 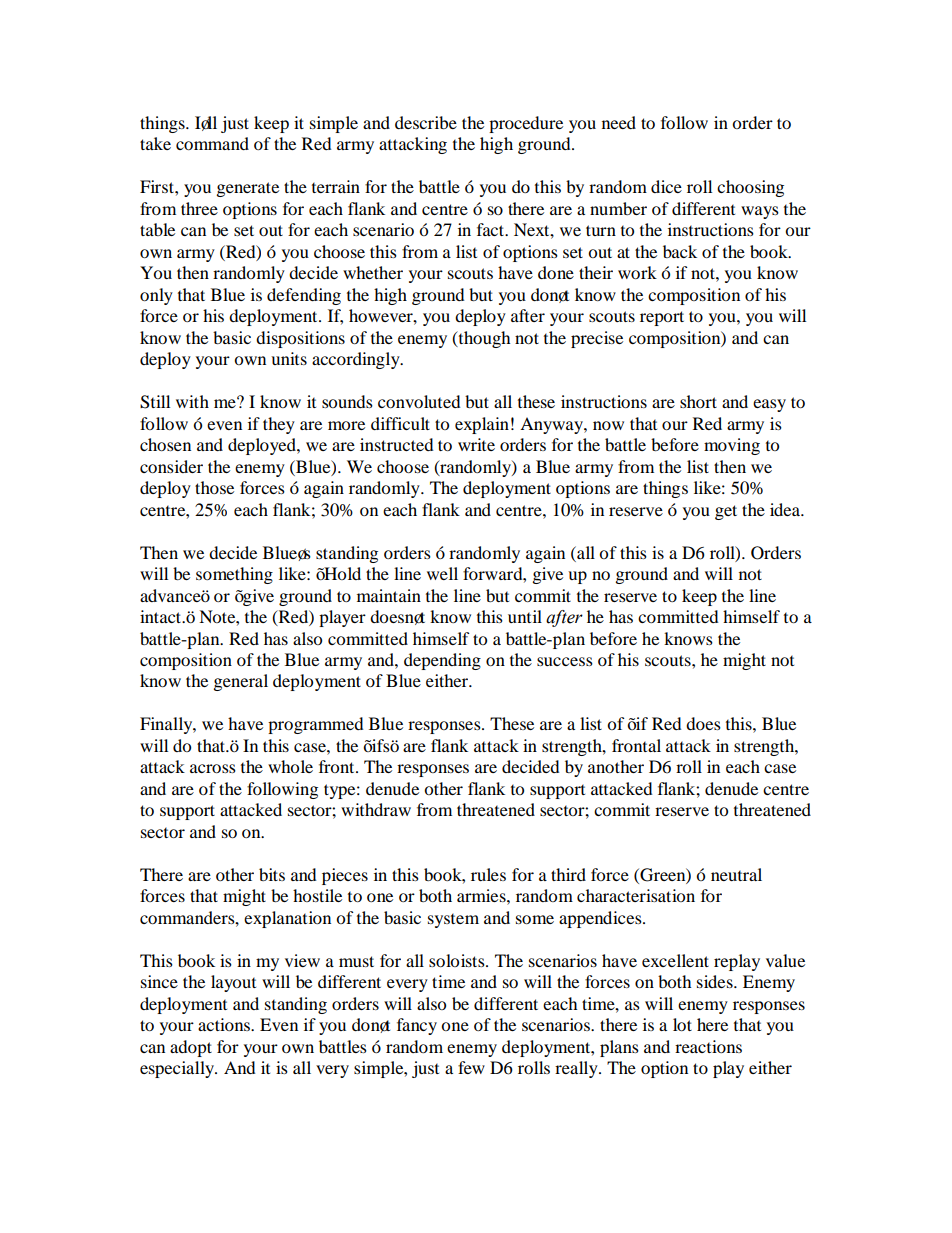 I want to click on intact, so click(x=162, y=616).
